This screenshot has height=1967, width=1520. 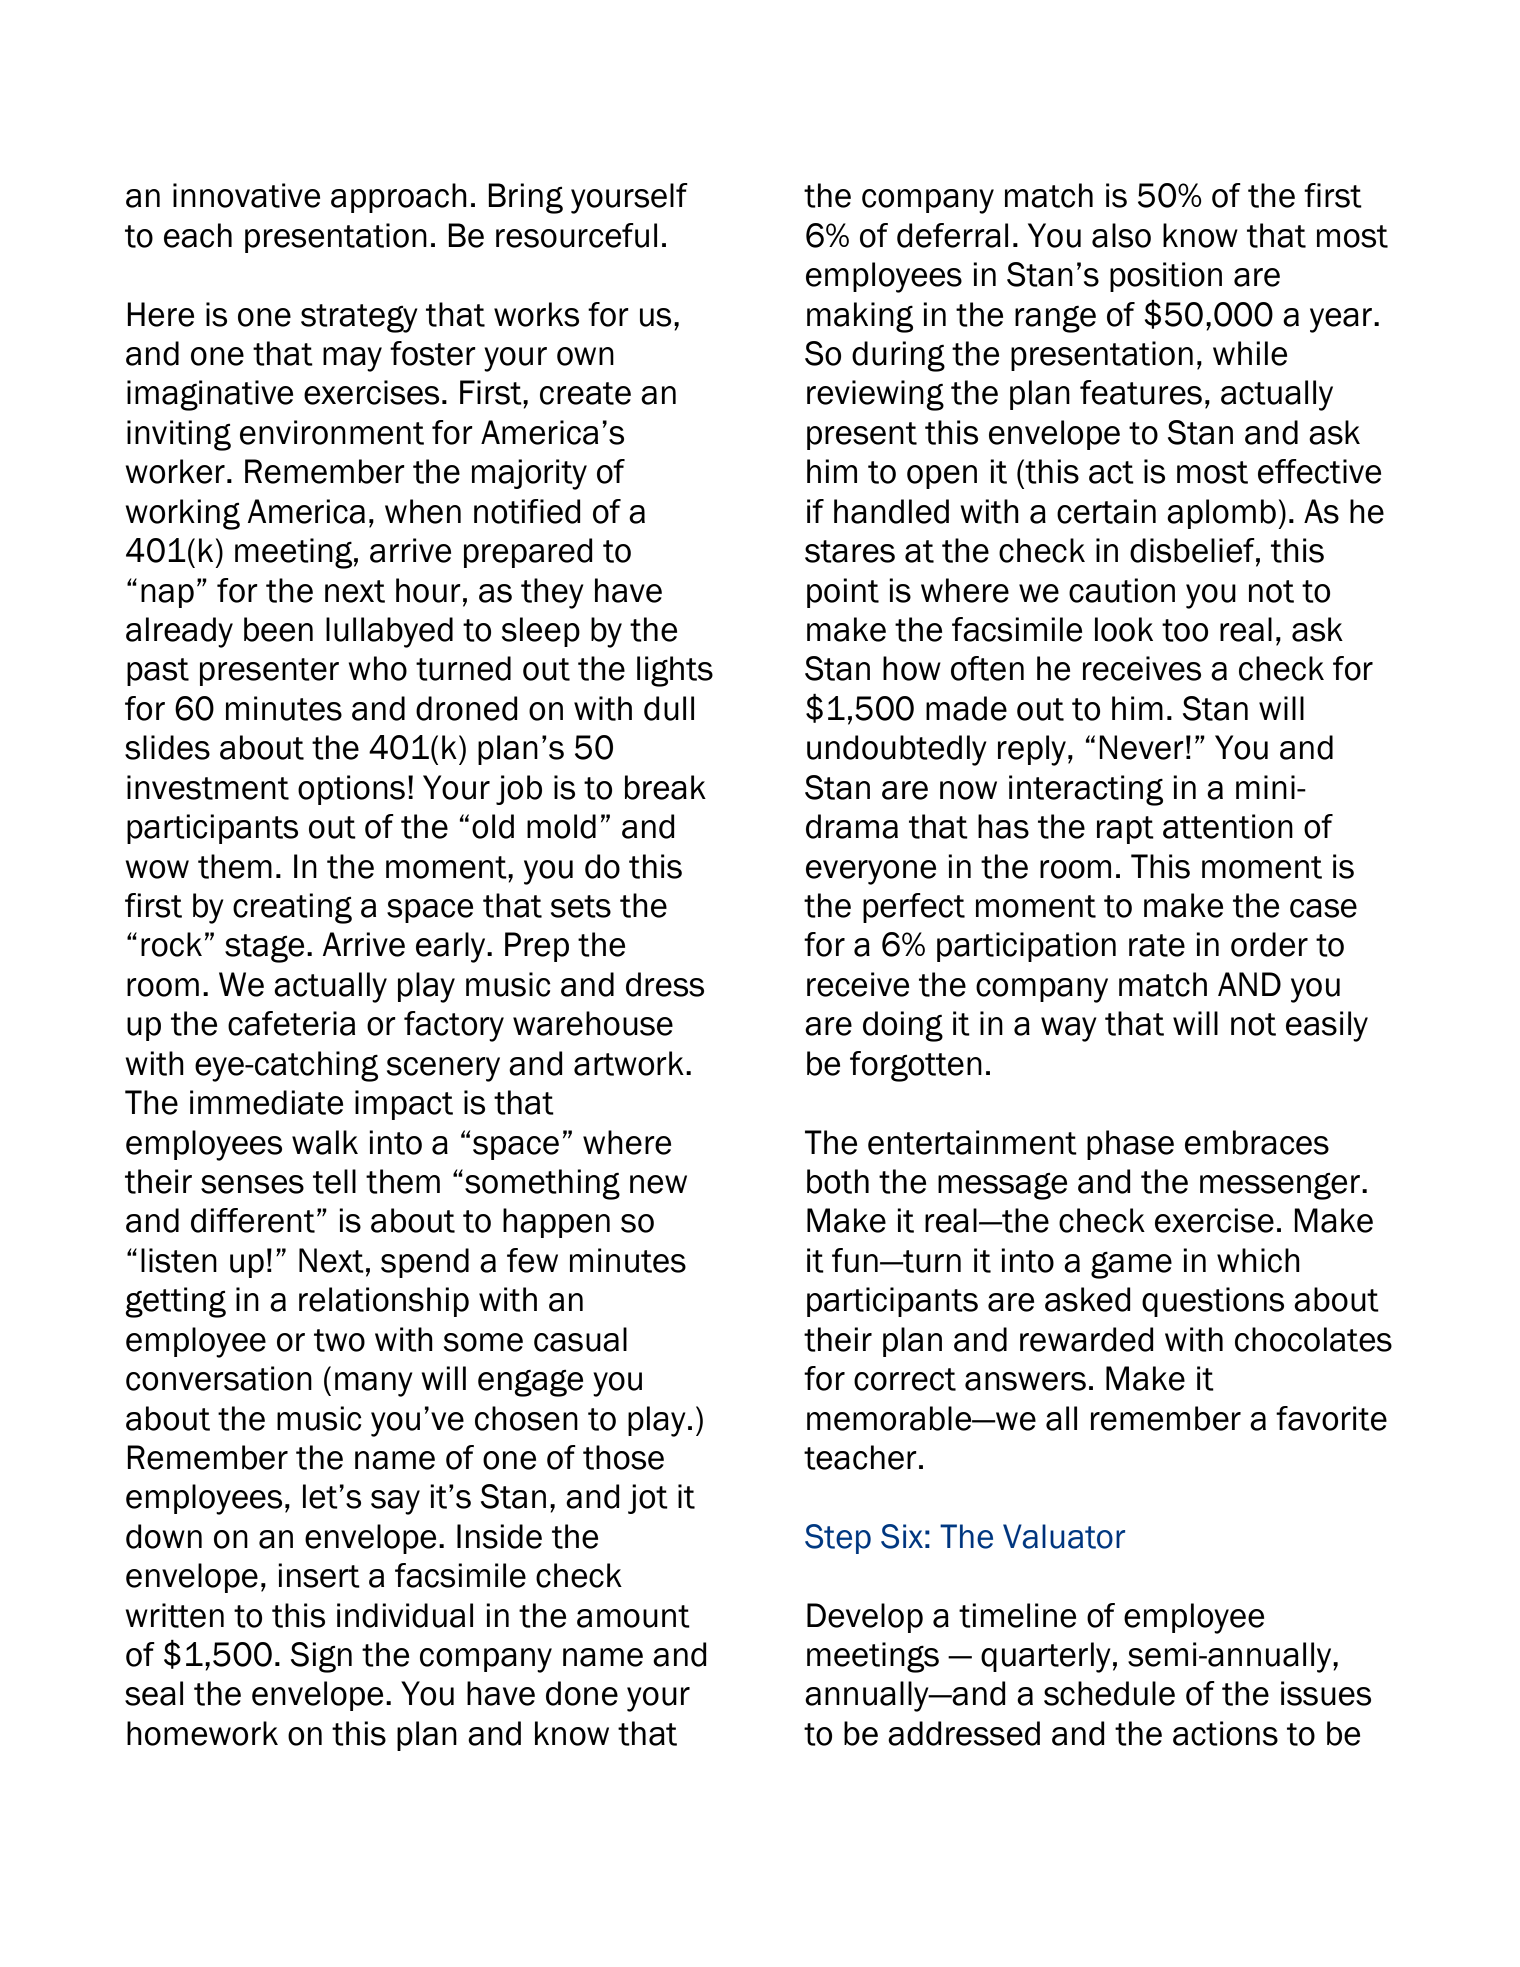 I want to click on position, so click(x=1166, y=277).
